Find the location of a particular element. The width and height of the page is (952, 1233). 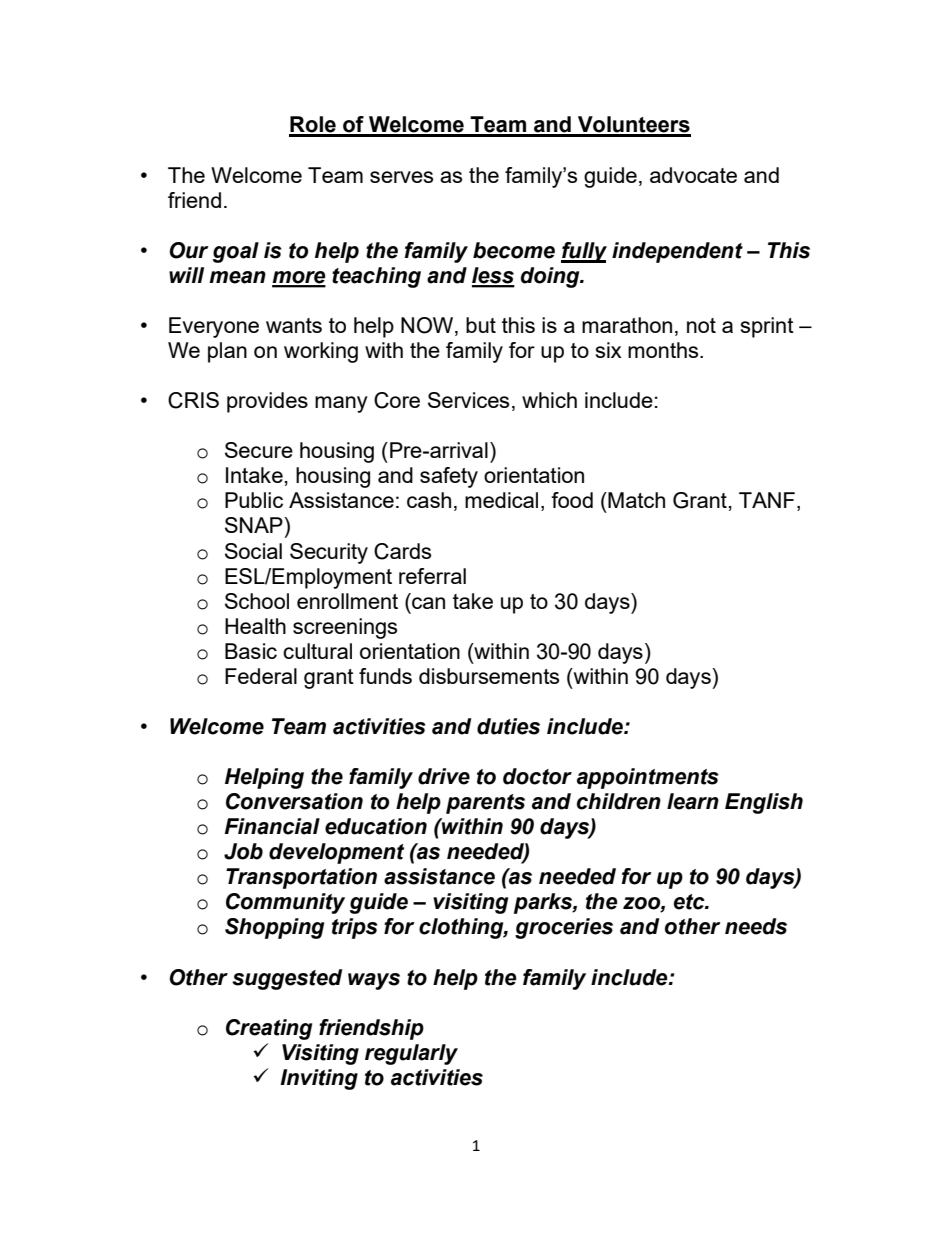

Match is located at coordinates (635, 500).
